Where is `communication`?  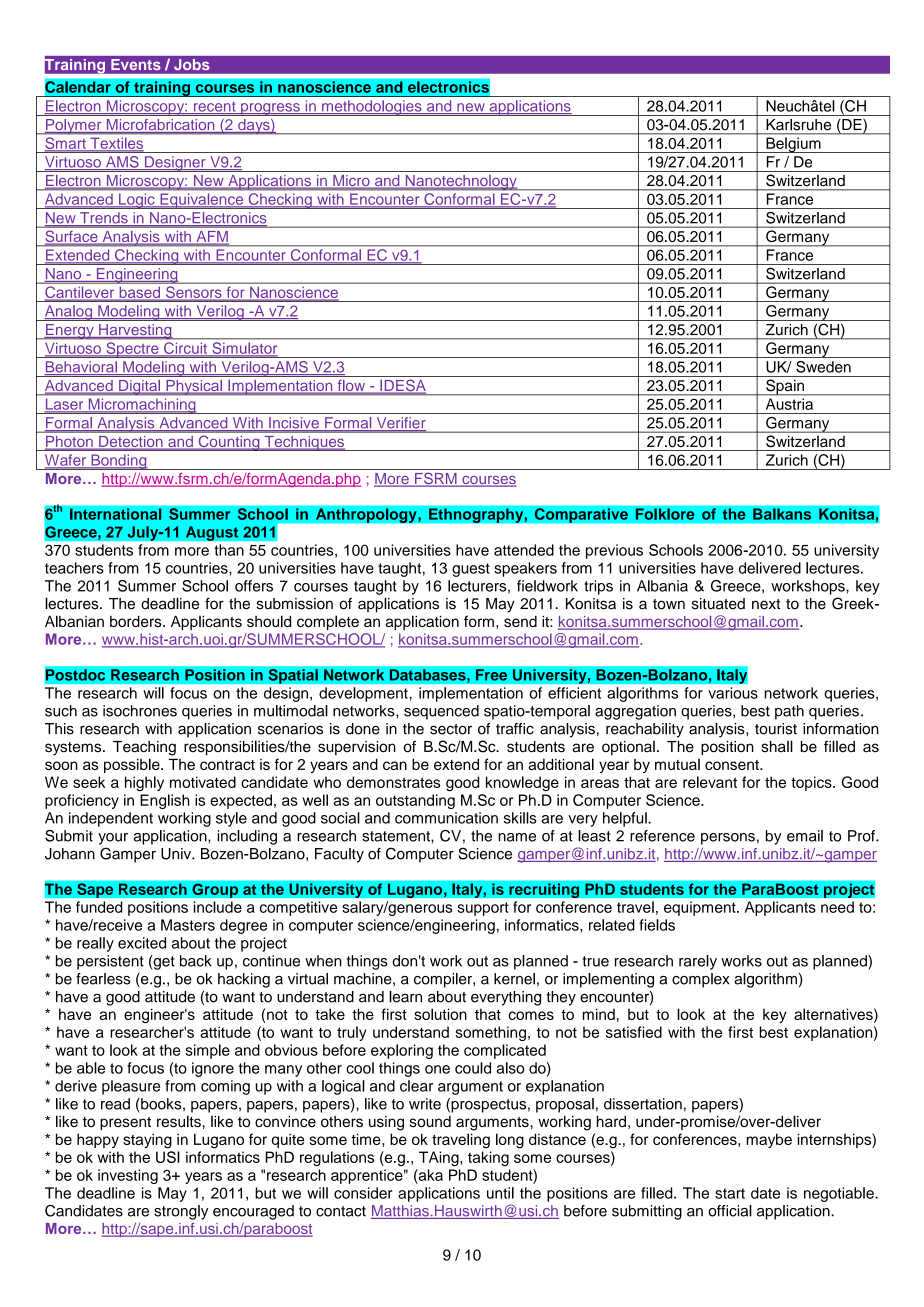 communication is located at coordinates (446, 818).
